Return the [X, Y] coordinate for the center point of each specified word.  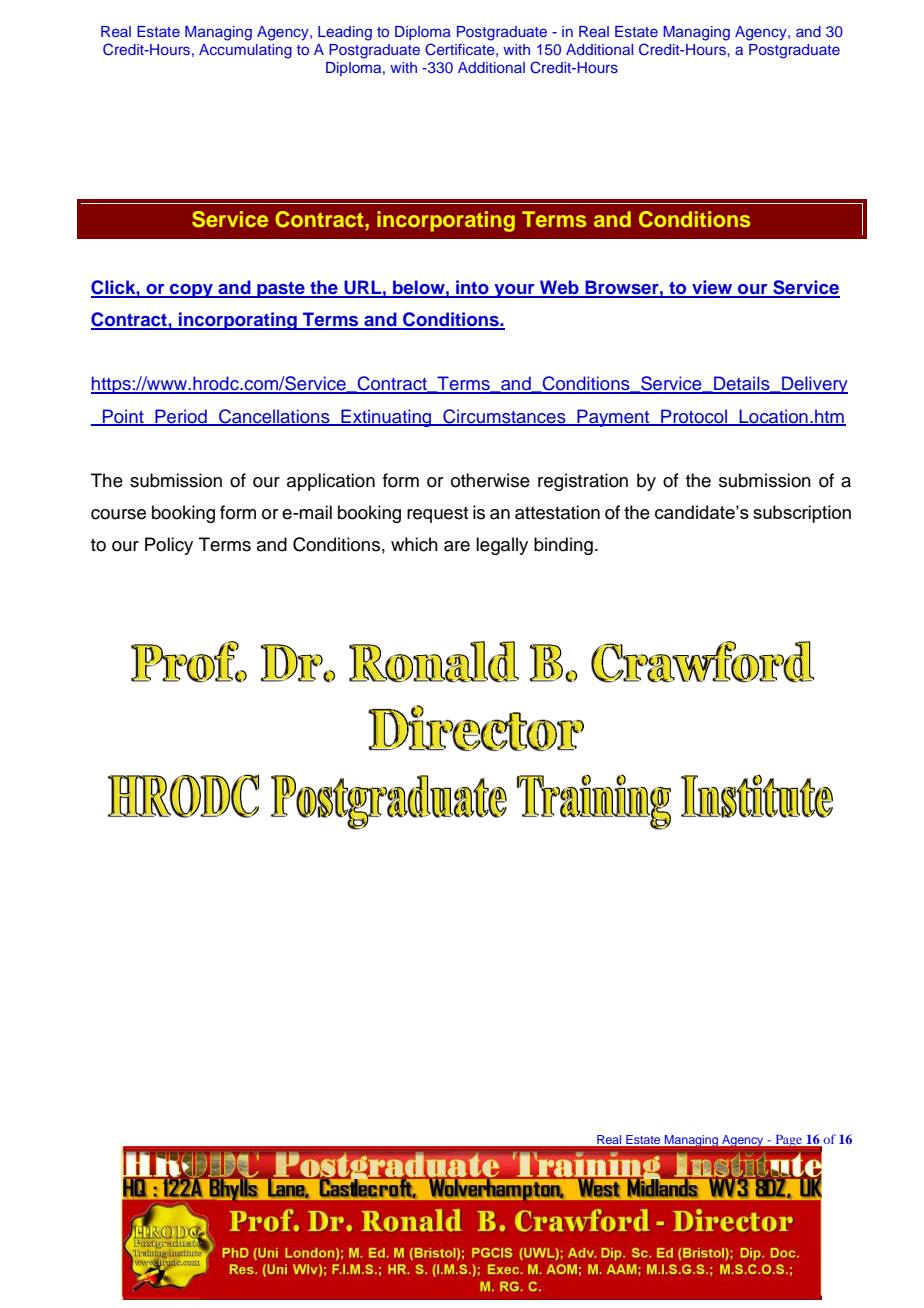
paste [281, 290]
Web [559, 288]
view [712, 288]
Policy [169, 546]
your [514, 291]
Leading [345, 33]
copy [191, 291]
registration [583, 482]
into [472, 288]
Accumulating [245, 51]
